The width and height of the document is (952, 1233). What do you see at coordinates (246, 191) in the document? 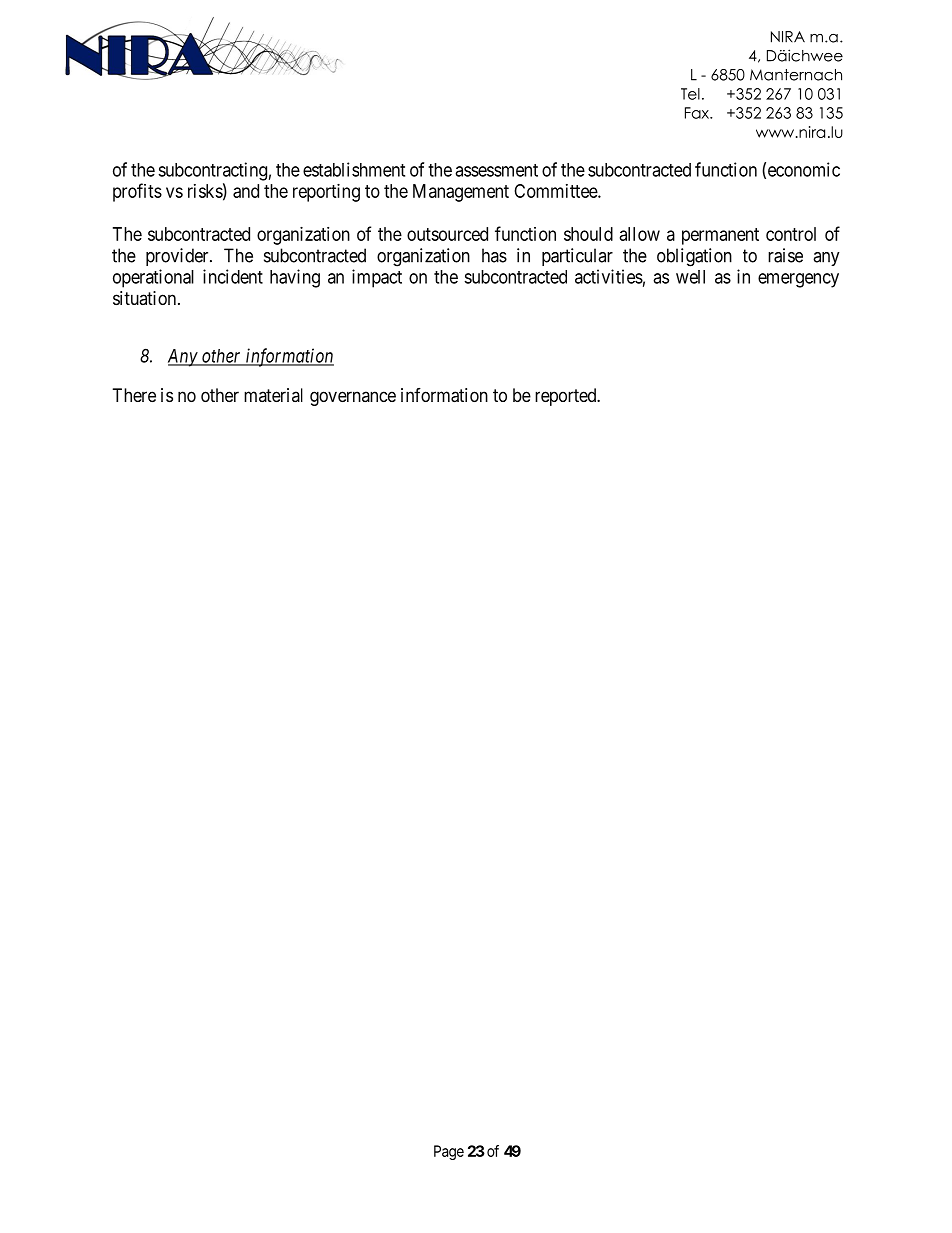
I see `and` at bounding box center [246, 191].
